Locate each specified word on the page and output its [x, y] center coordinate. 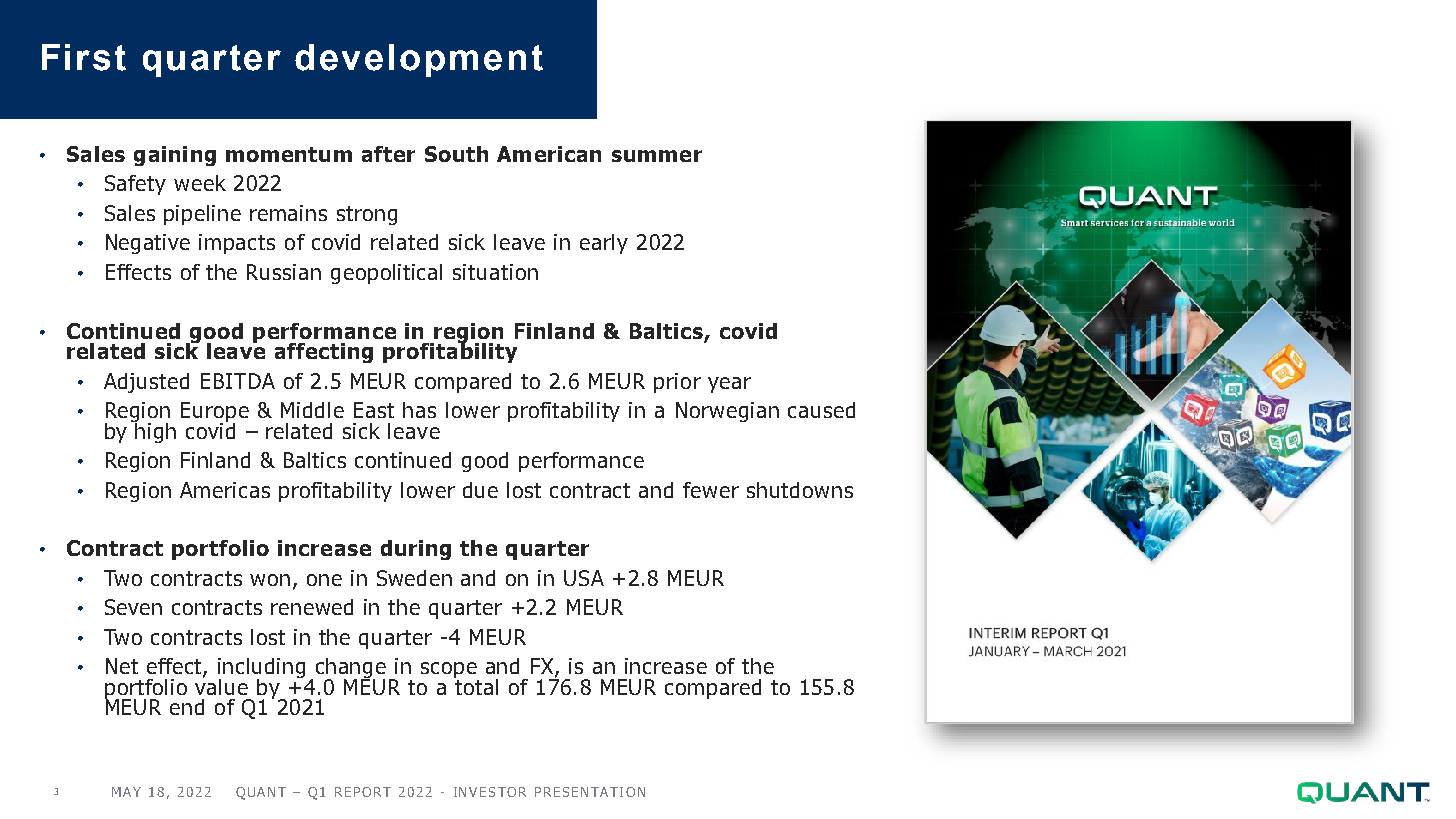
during [416, 550]
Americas [225, 490]
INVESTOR [490, 792]
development [419, 60]
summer [657, 156]
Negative [148, 244]
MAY [126, 792]
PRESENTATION [590, 792]
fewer [711, 490]
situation [495, 272]
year [729, 385]
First [84, 57]
